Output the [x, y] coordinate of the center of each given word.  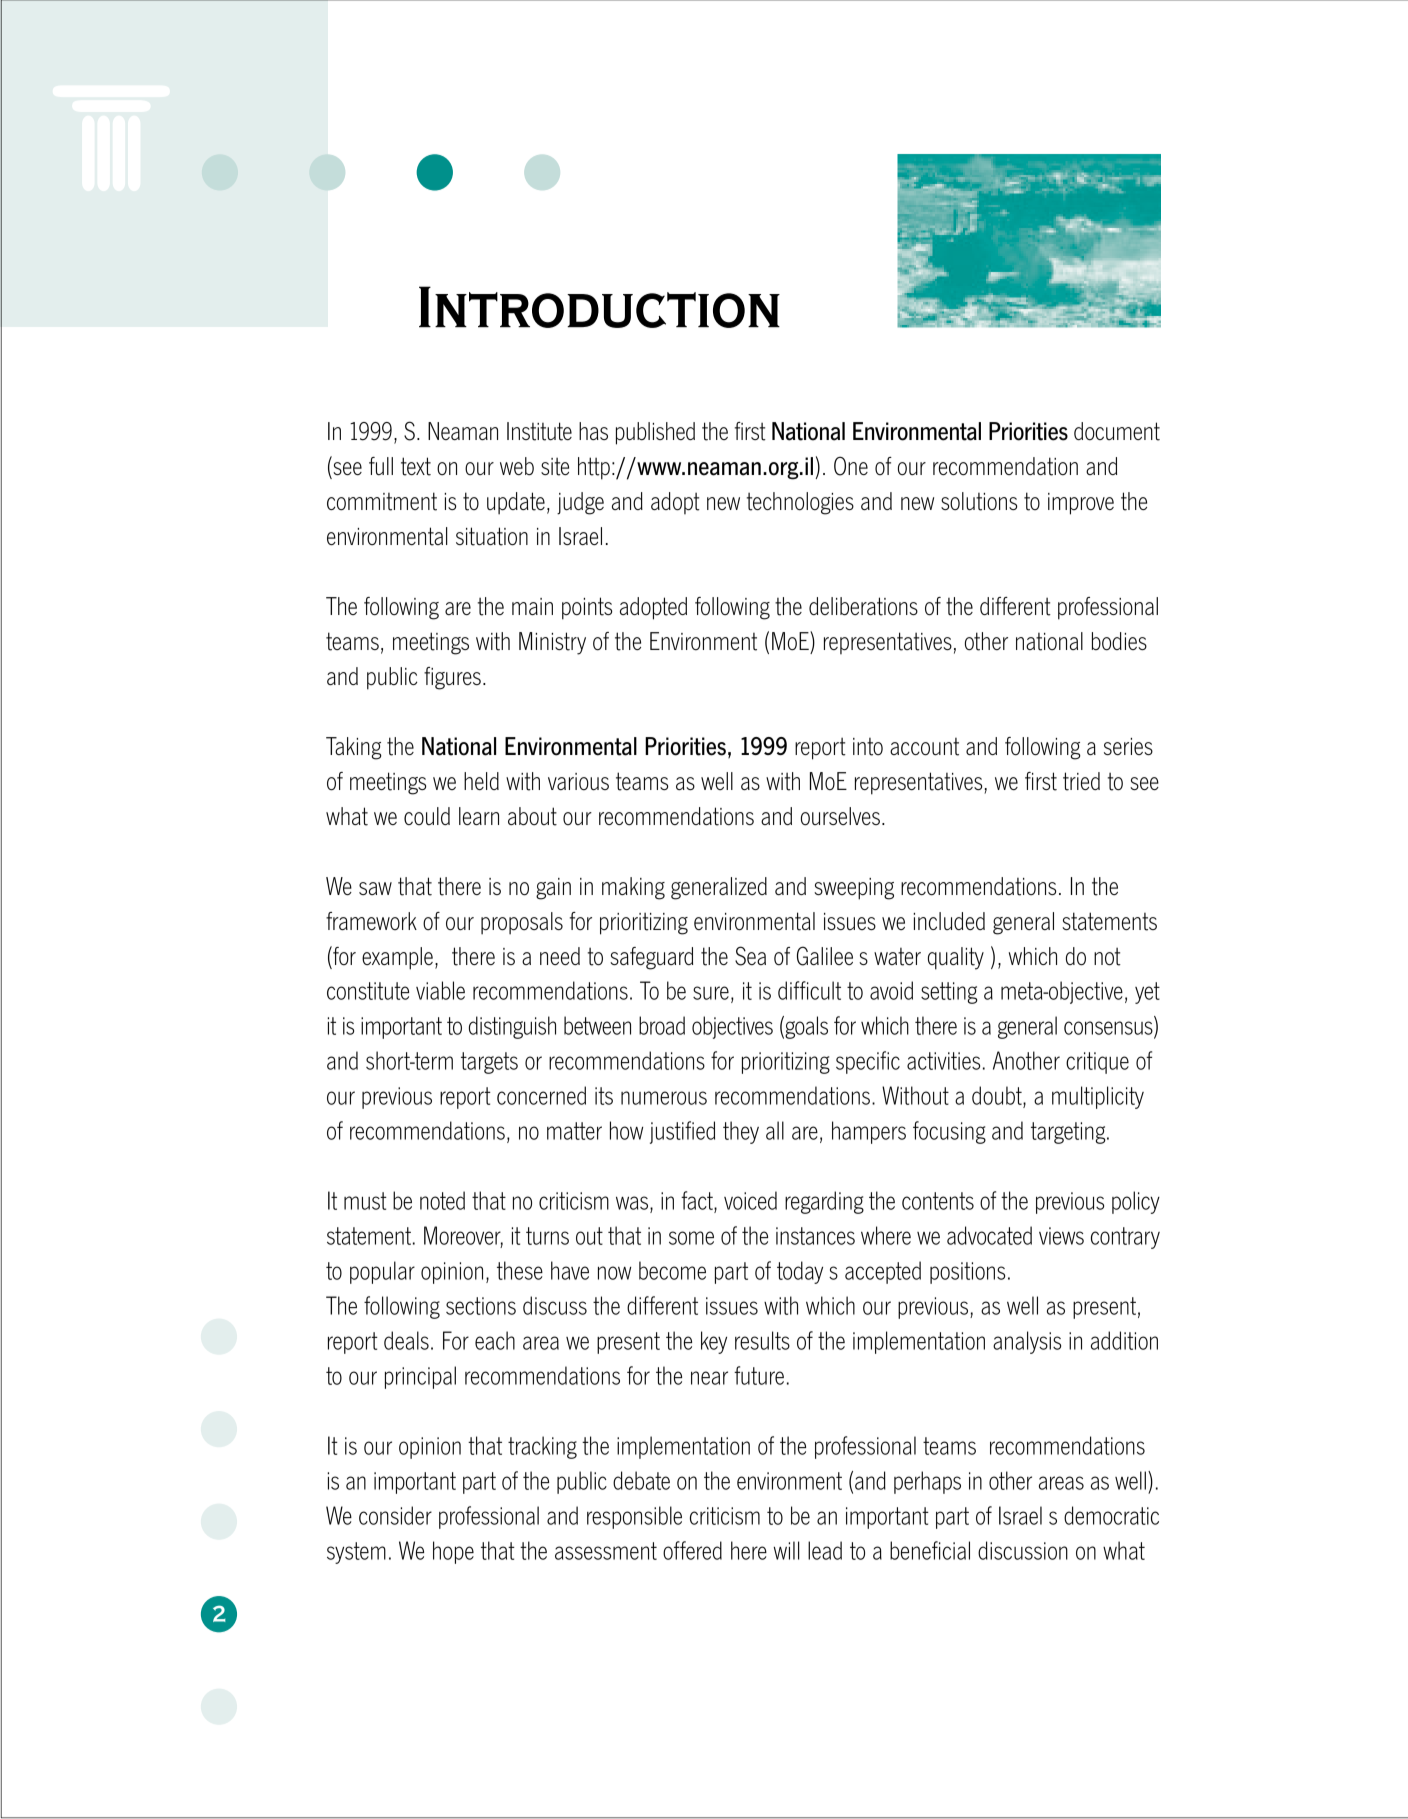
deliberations [863, 606]
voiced [750, 1200]
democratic [1111, 1515]
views [1061, 1236]
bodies [1119, 641]
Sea [750, 956]
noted [442, 1200]
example [397, 958]
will [786, 1550]
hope [453, 1552]
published [655, 433]
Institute [539, 431]
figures [452, 678]
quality [956, 958]
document [1117, 431]
